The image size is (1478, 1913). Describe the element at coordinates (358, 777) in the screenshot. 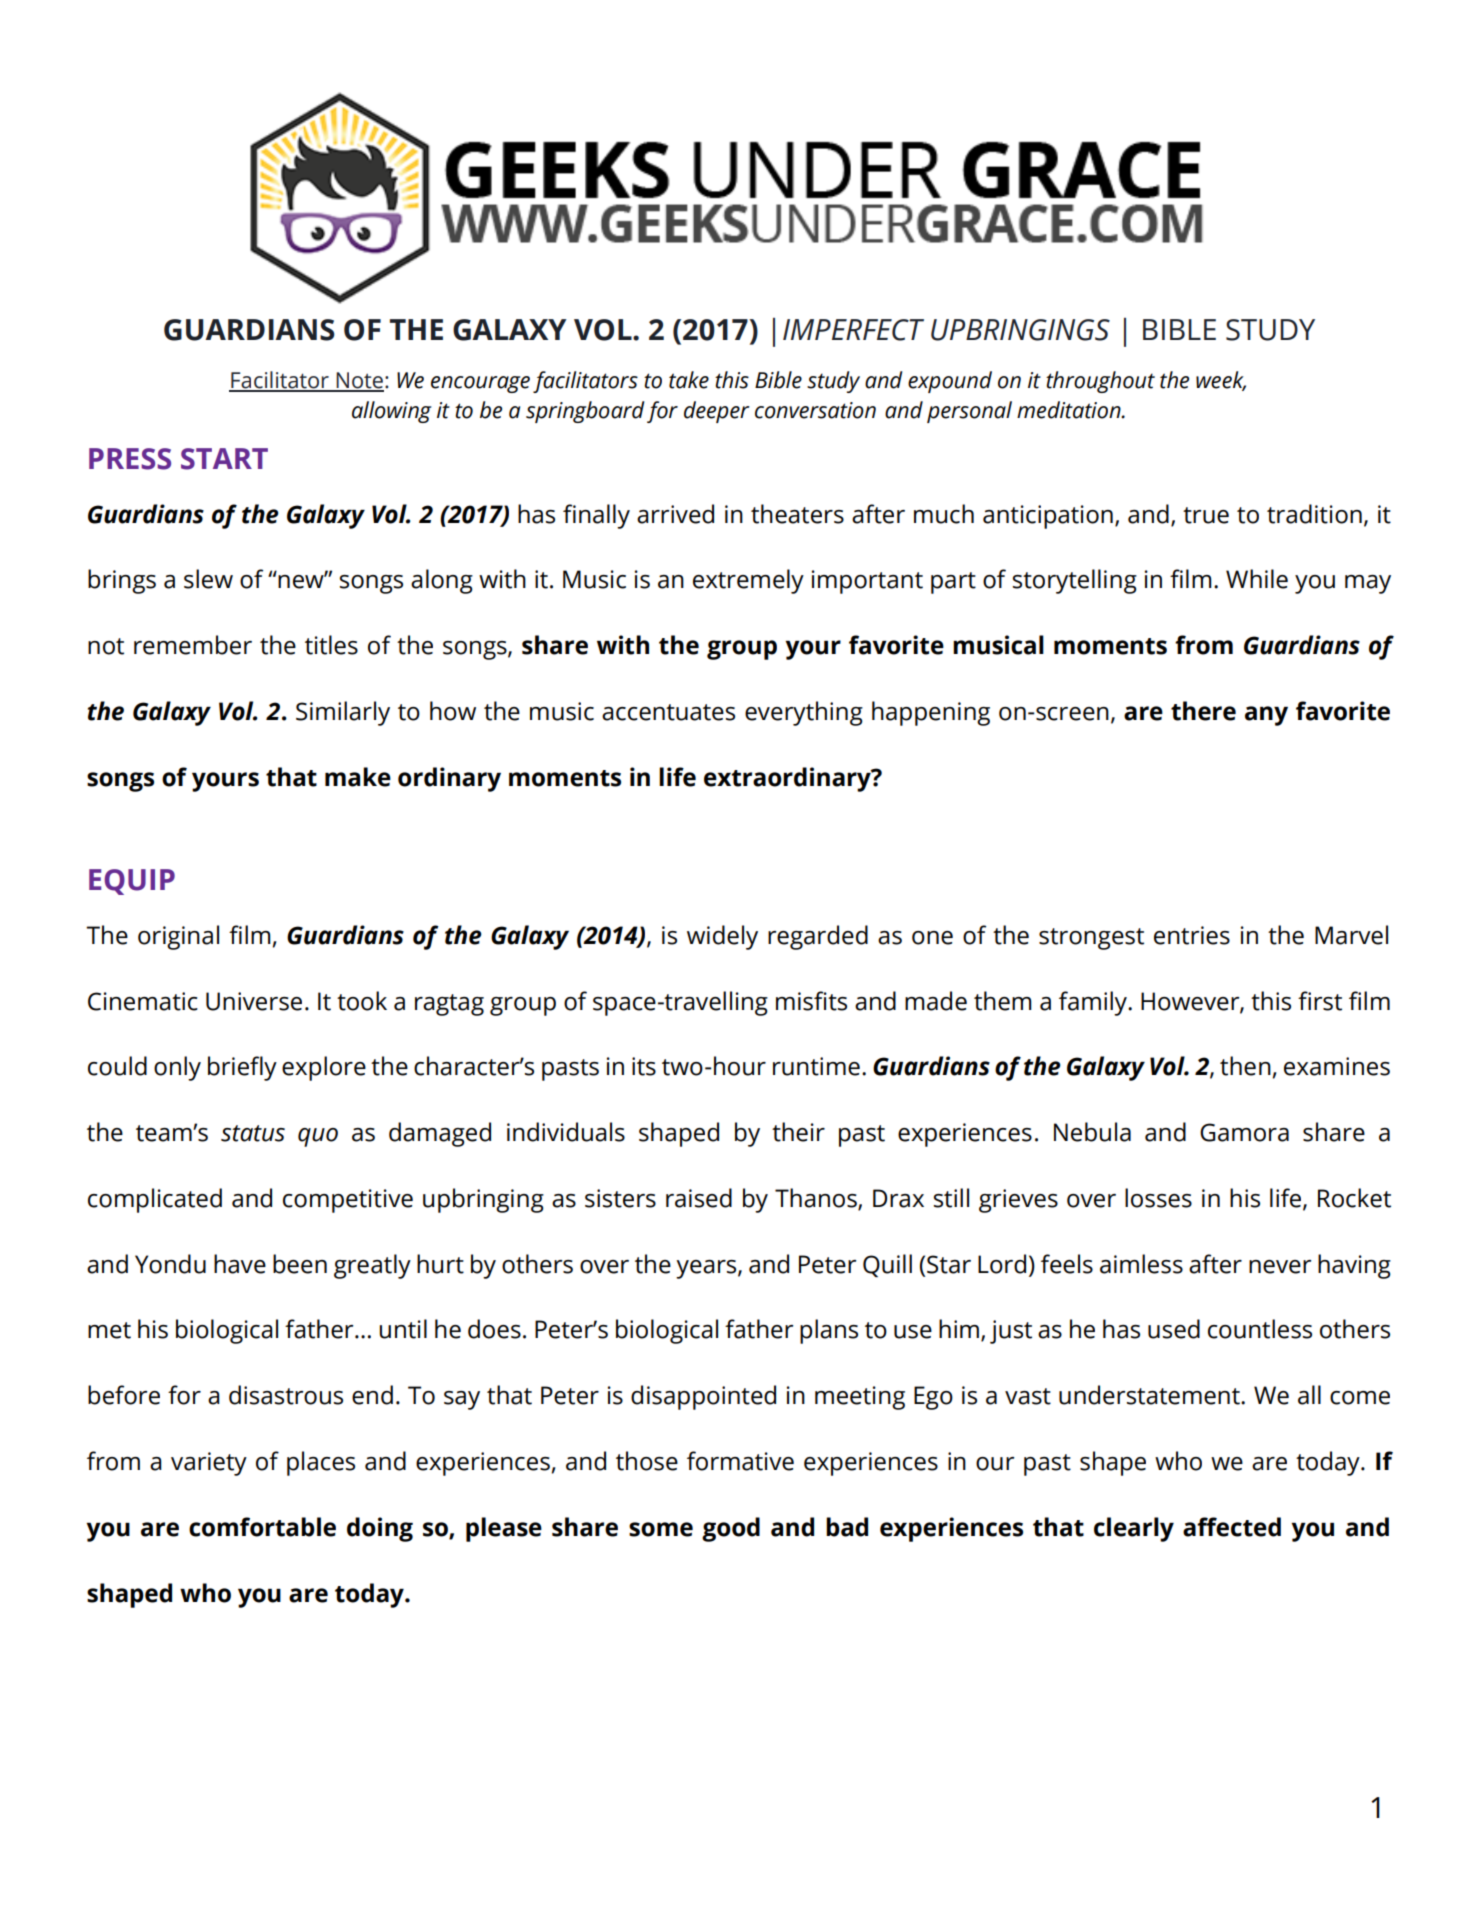

I see `make` at that location.
